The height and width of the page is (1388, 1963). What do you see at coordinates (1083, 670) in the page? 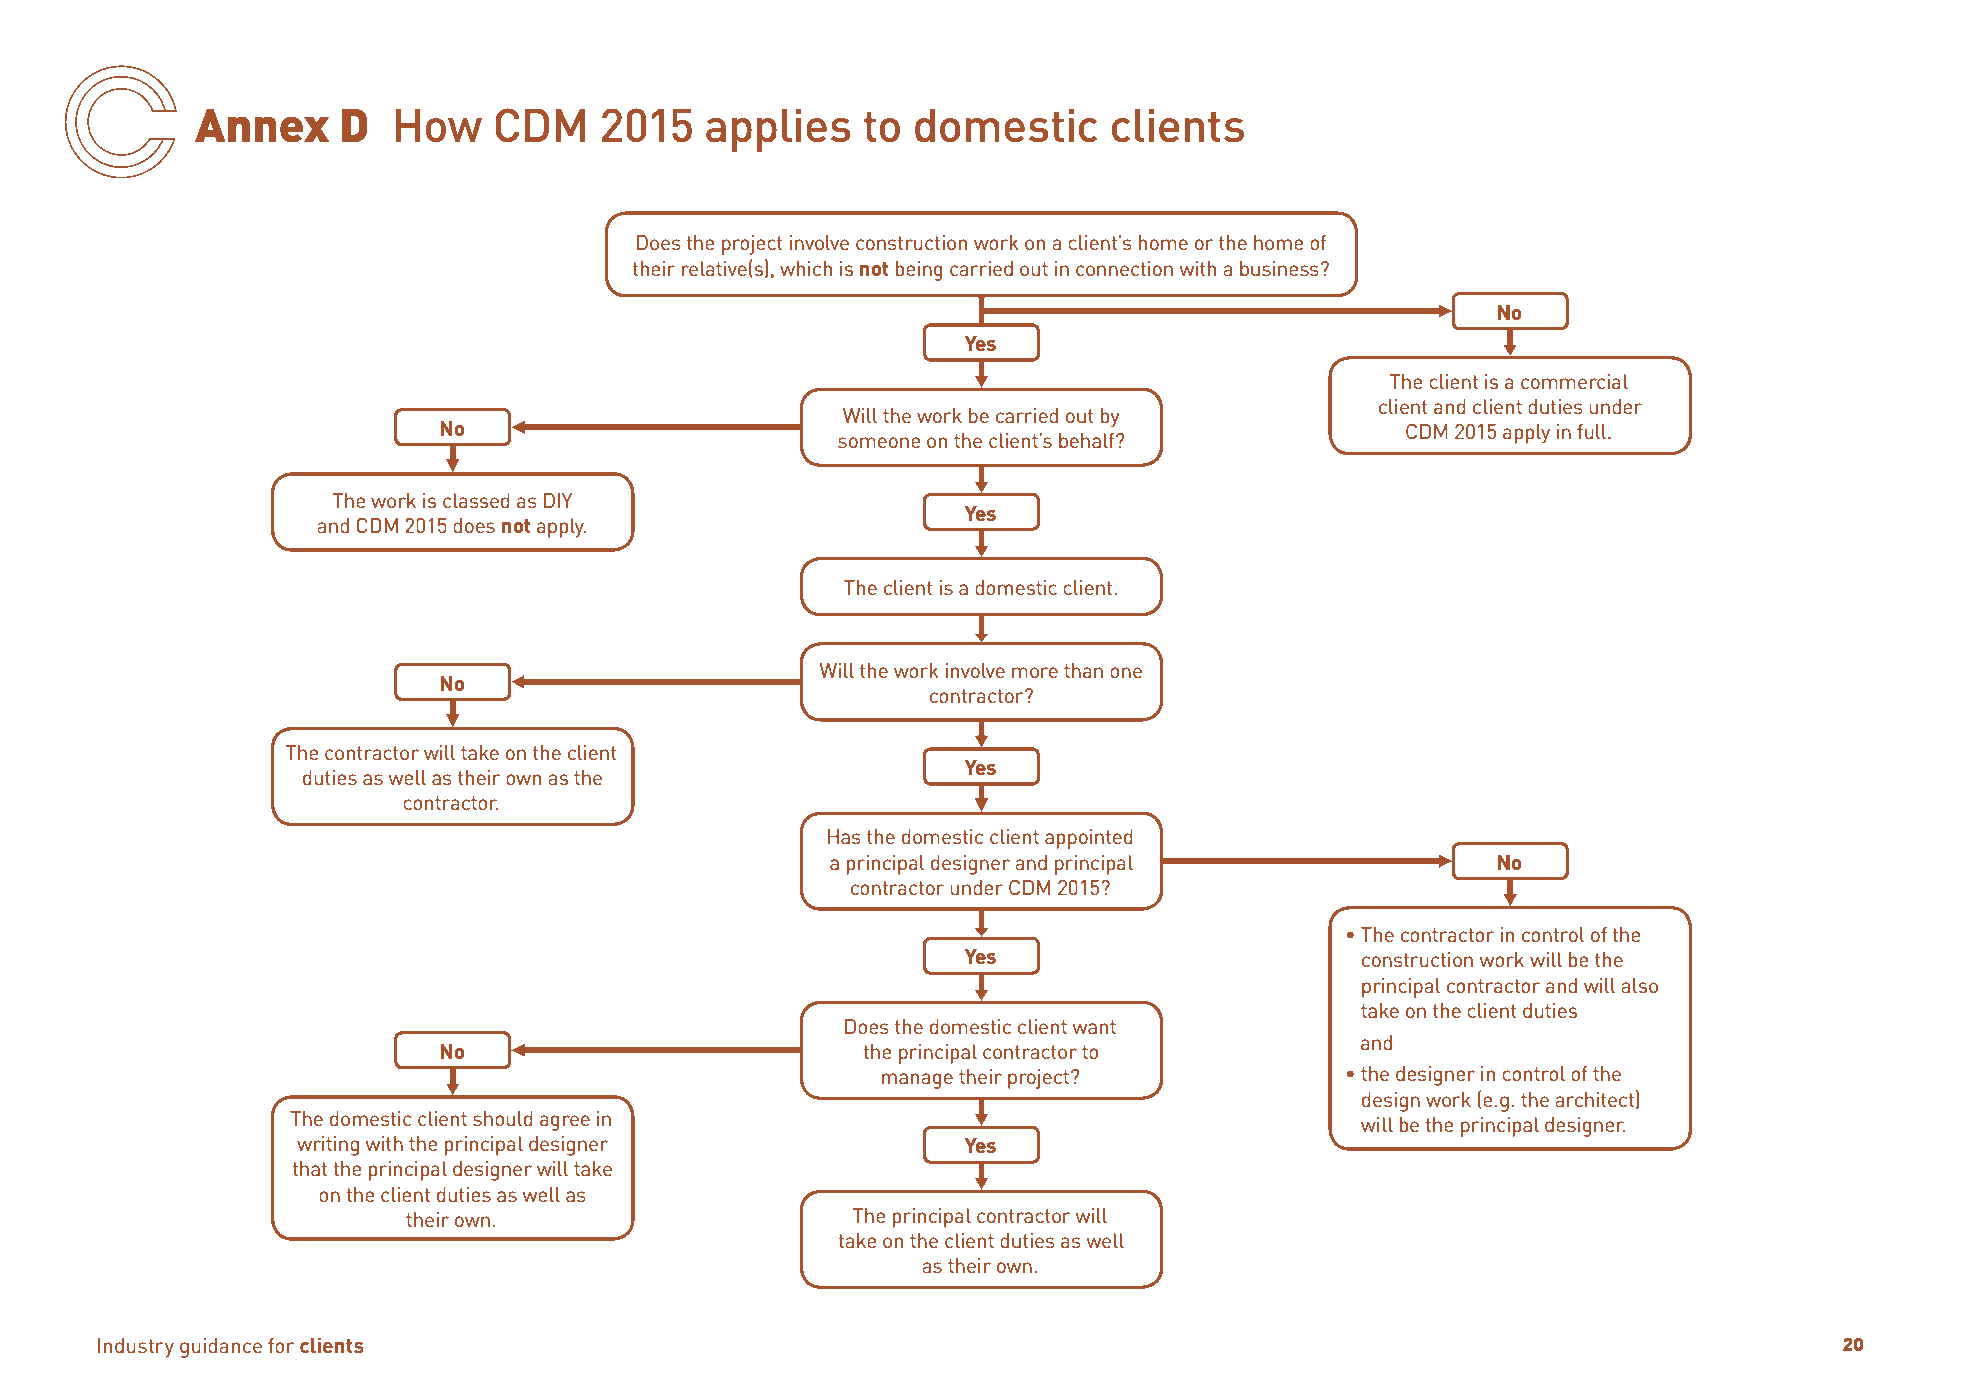
I see `than` at bounding box center [1083, 670].
